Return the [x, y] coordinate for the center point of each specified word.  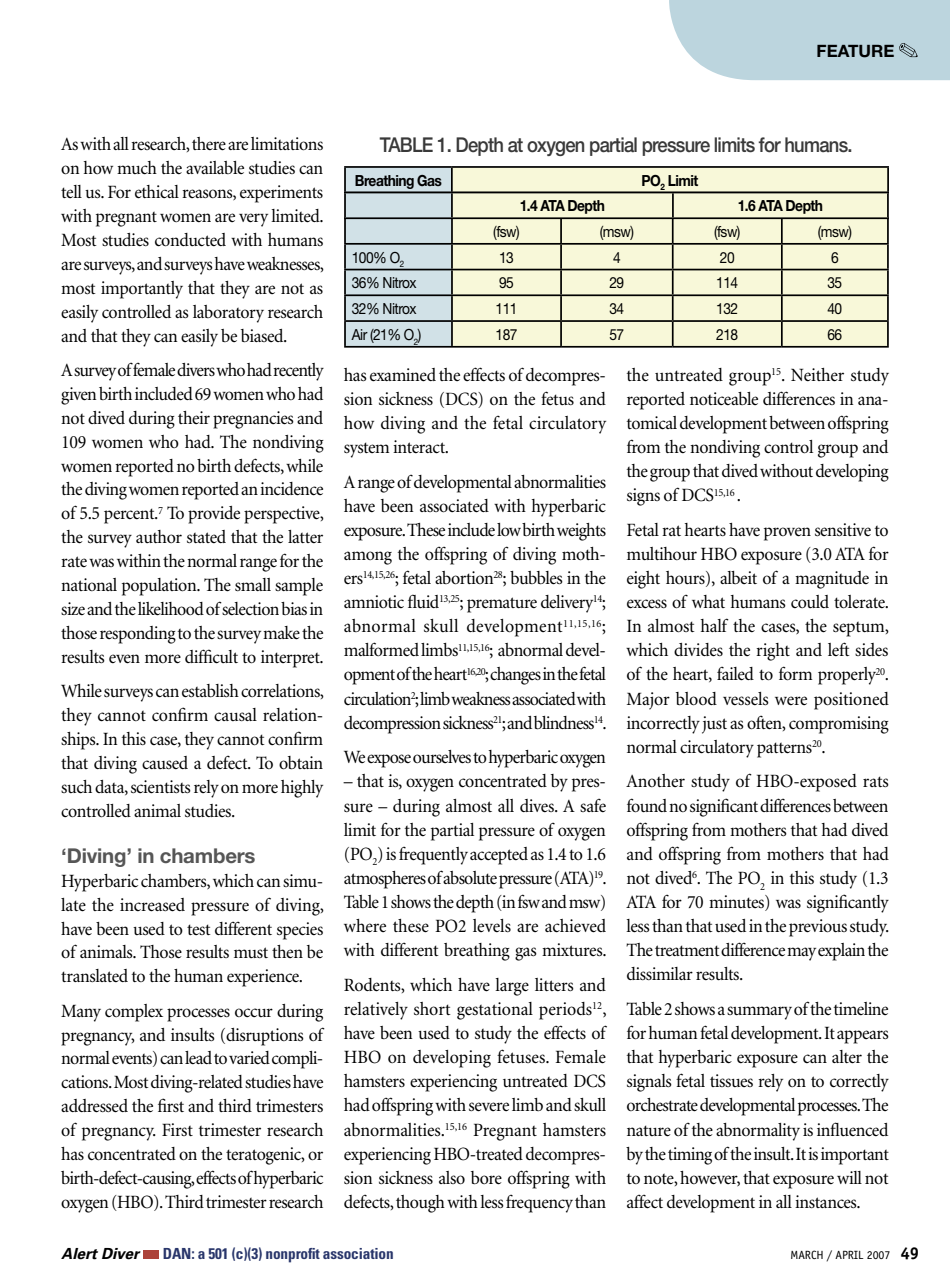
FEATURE [855, 51]
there [209, 144]
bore [486, 1178]
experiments [281, 194]
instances [827, 1202]
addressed [94, 1106]
